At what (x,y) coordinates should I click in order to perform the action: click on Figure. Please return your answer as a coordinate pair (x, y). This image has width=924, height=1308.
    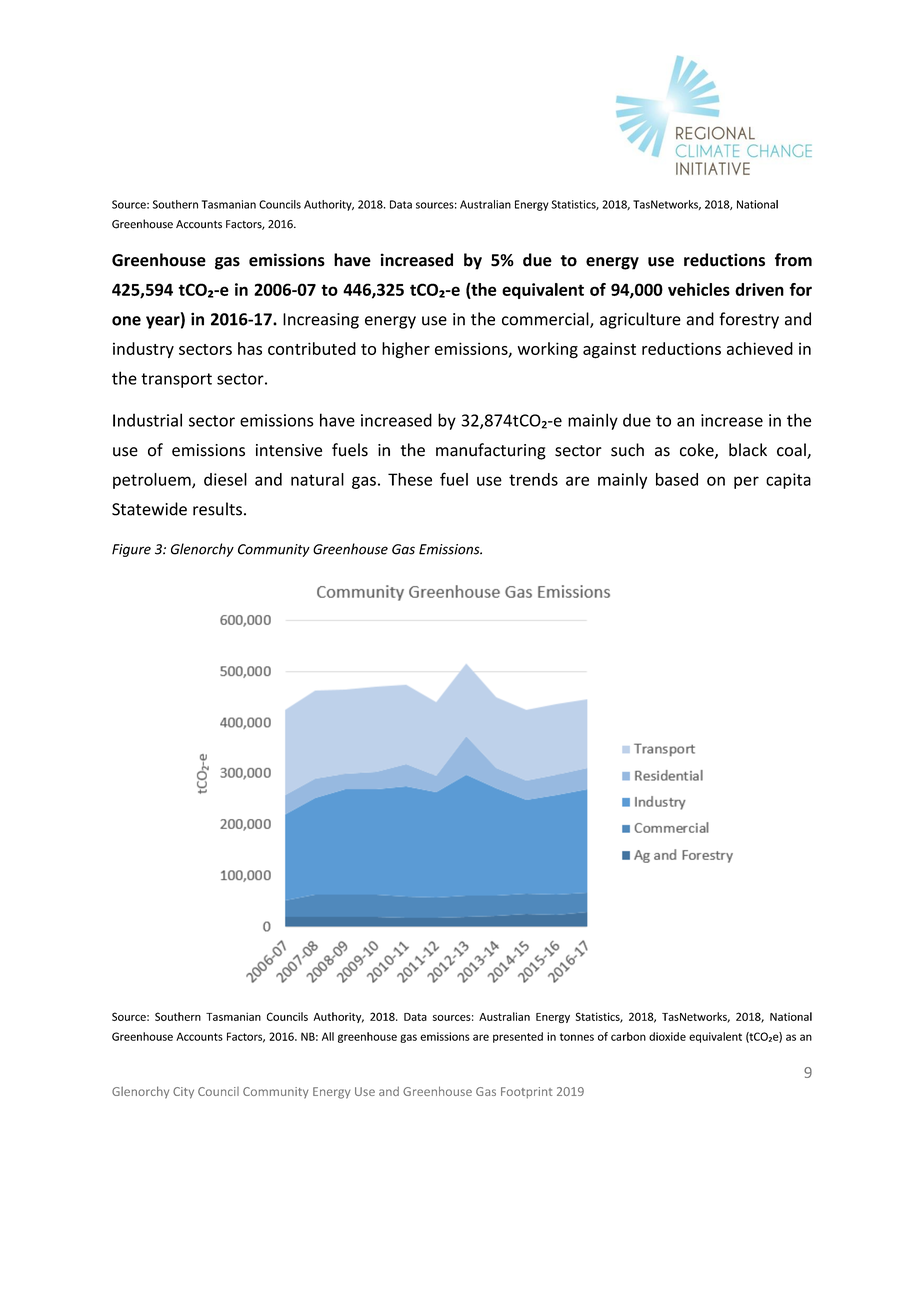
    Looking at the image, I should click on (131, 550).
